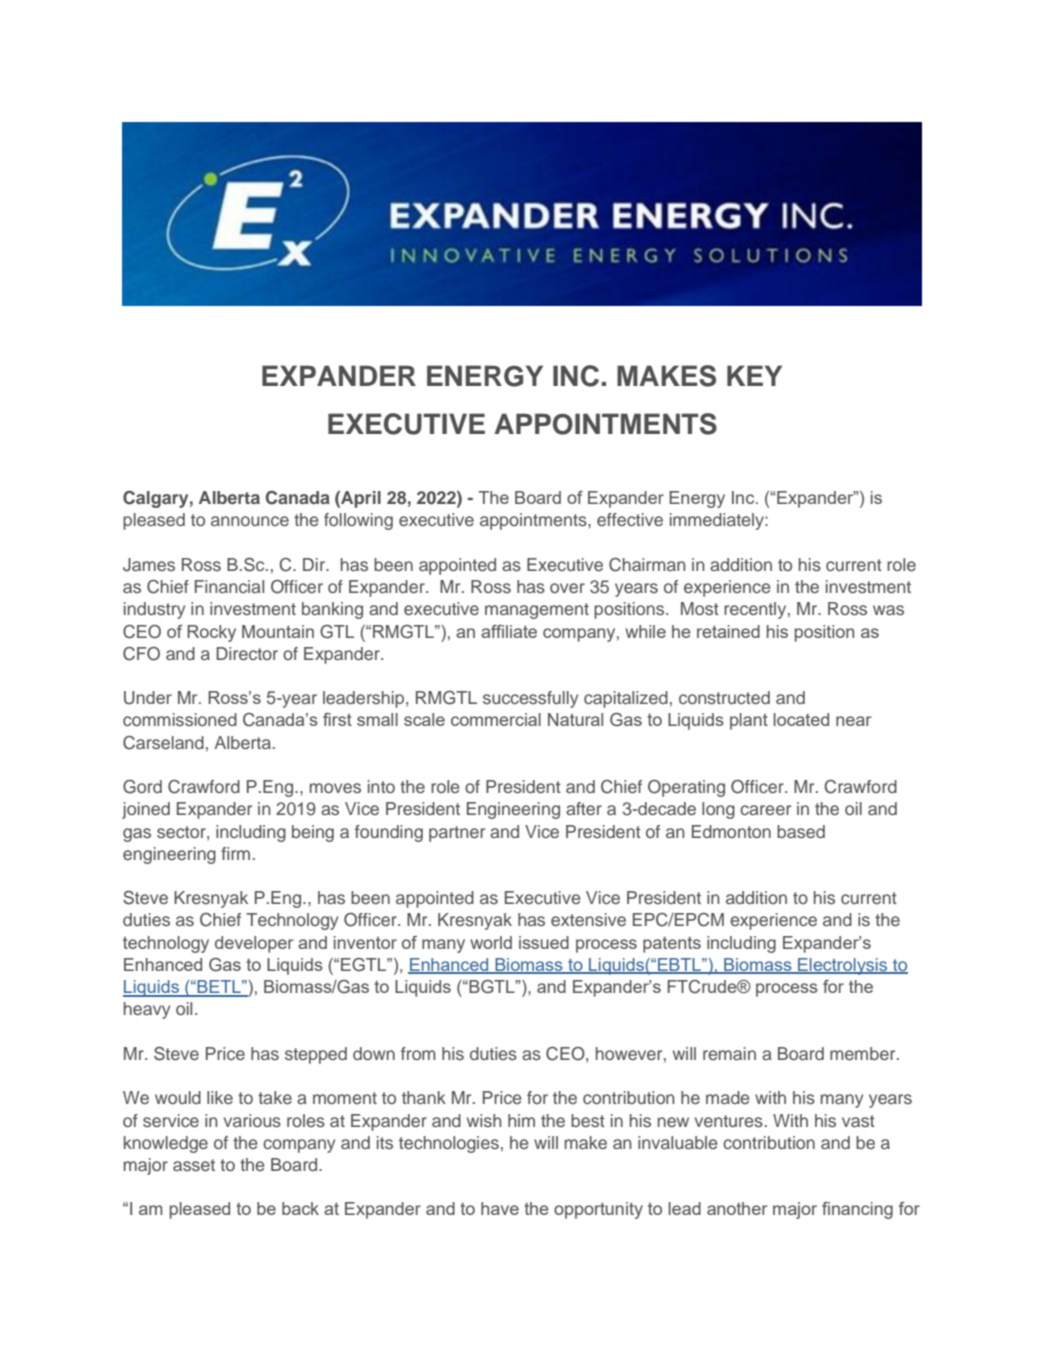  What do you see at coordinates (142, 787) in the image?
I see `Gord` at bounding box center [142, 787].
